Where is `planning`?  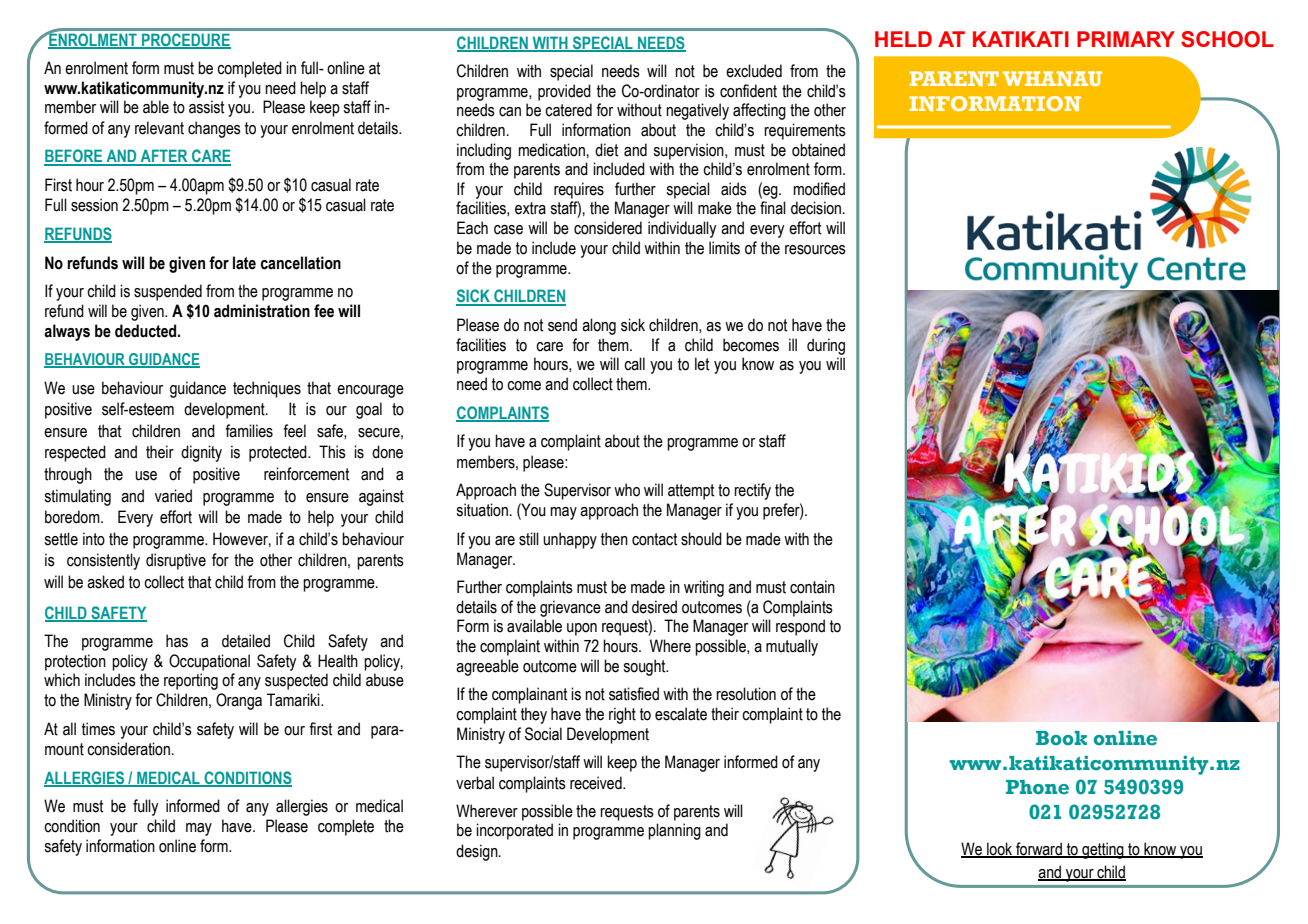 planning is located at coordinates (674, 831).
